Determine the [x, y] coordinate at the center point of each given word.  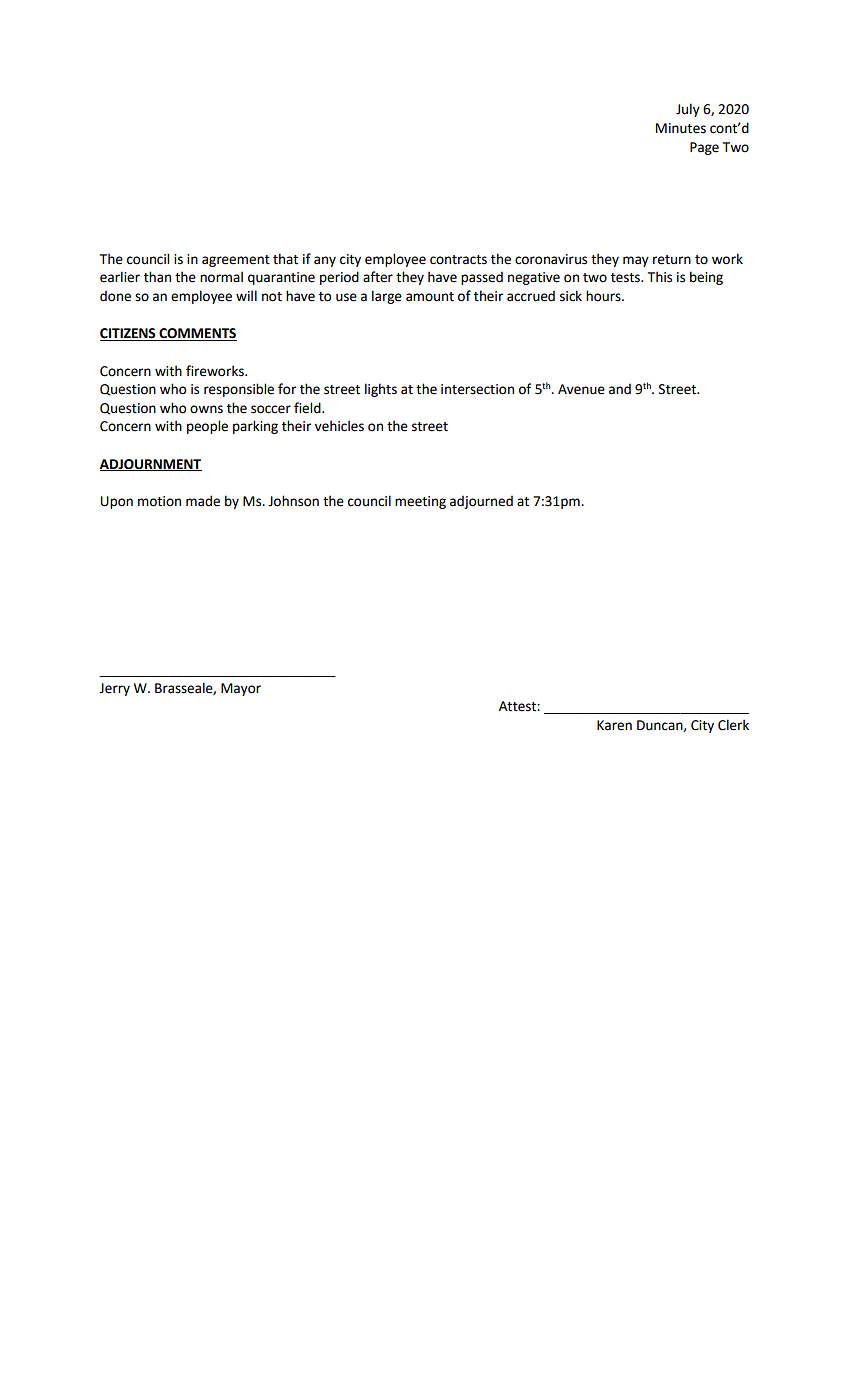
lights [381, 390]
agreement [236, 261]
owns [206, 409]
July [688, 110]
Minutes [681, 128]
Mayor [241, 689]
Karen [614, 725]
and [620, 389]
